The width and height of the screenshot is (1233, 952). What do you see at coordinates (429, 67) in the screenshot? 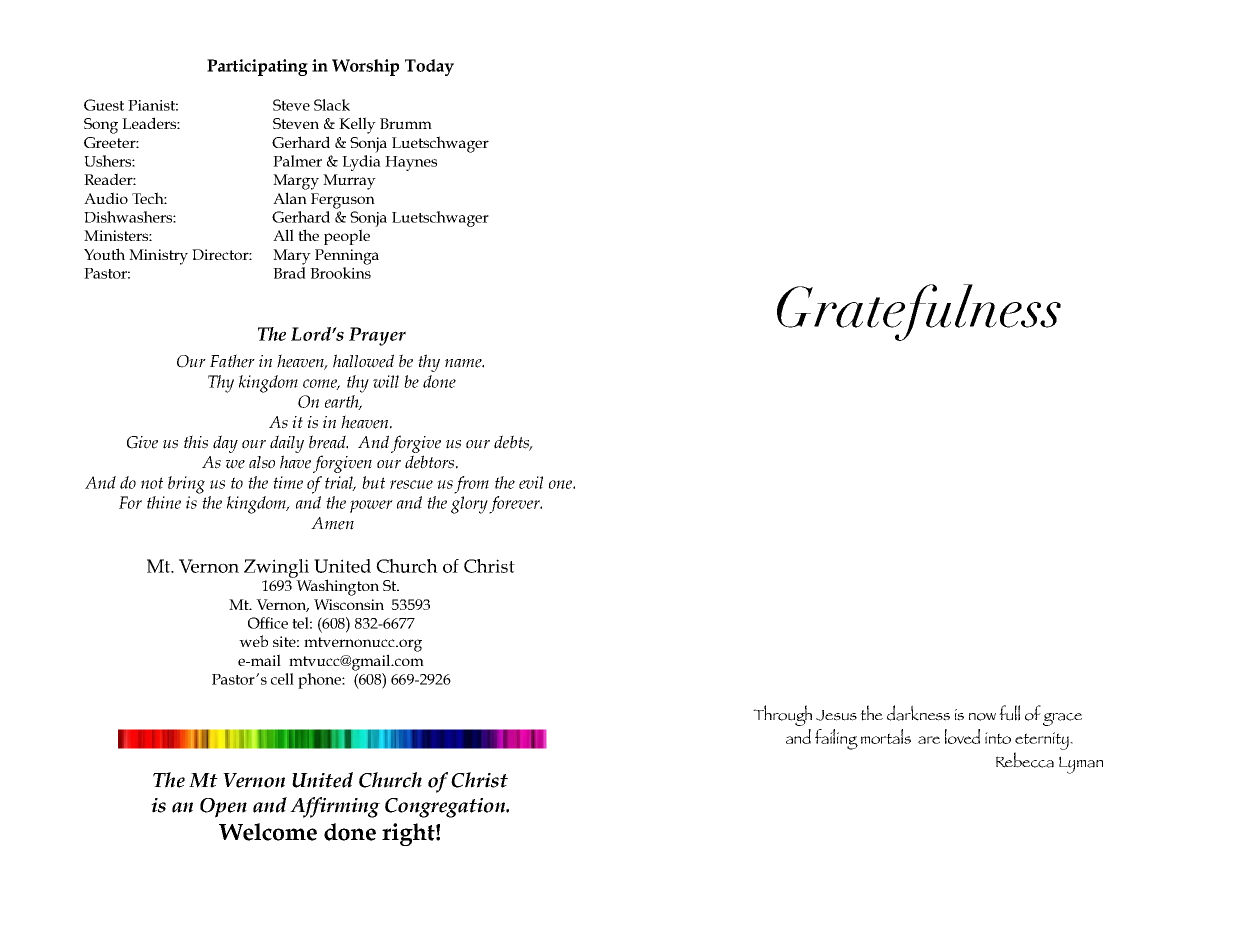
I see `Today` at bounding box center [429, 67].
